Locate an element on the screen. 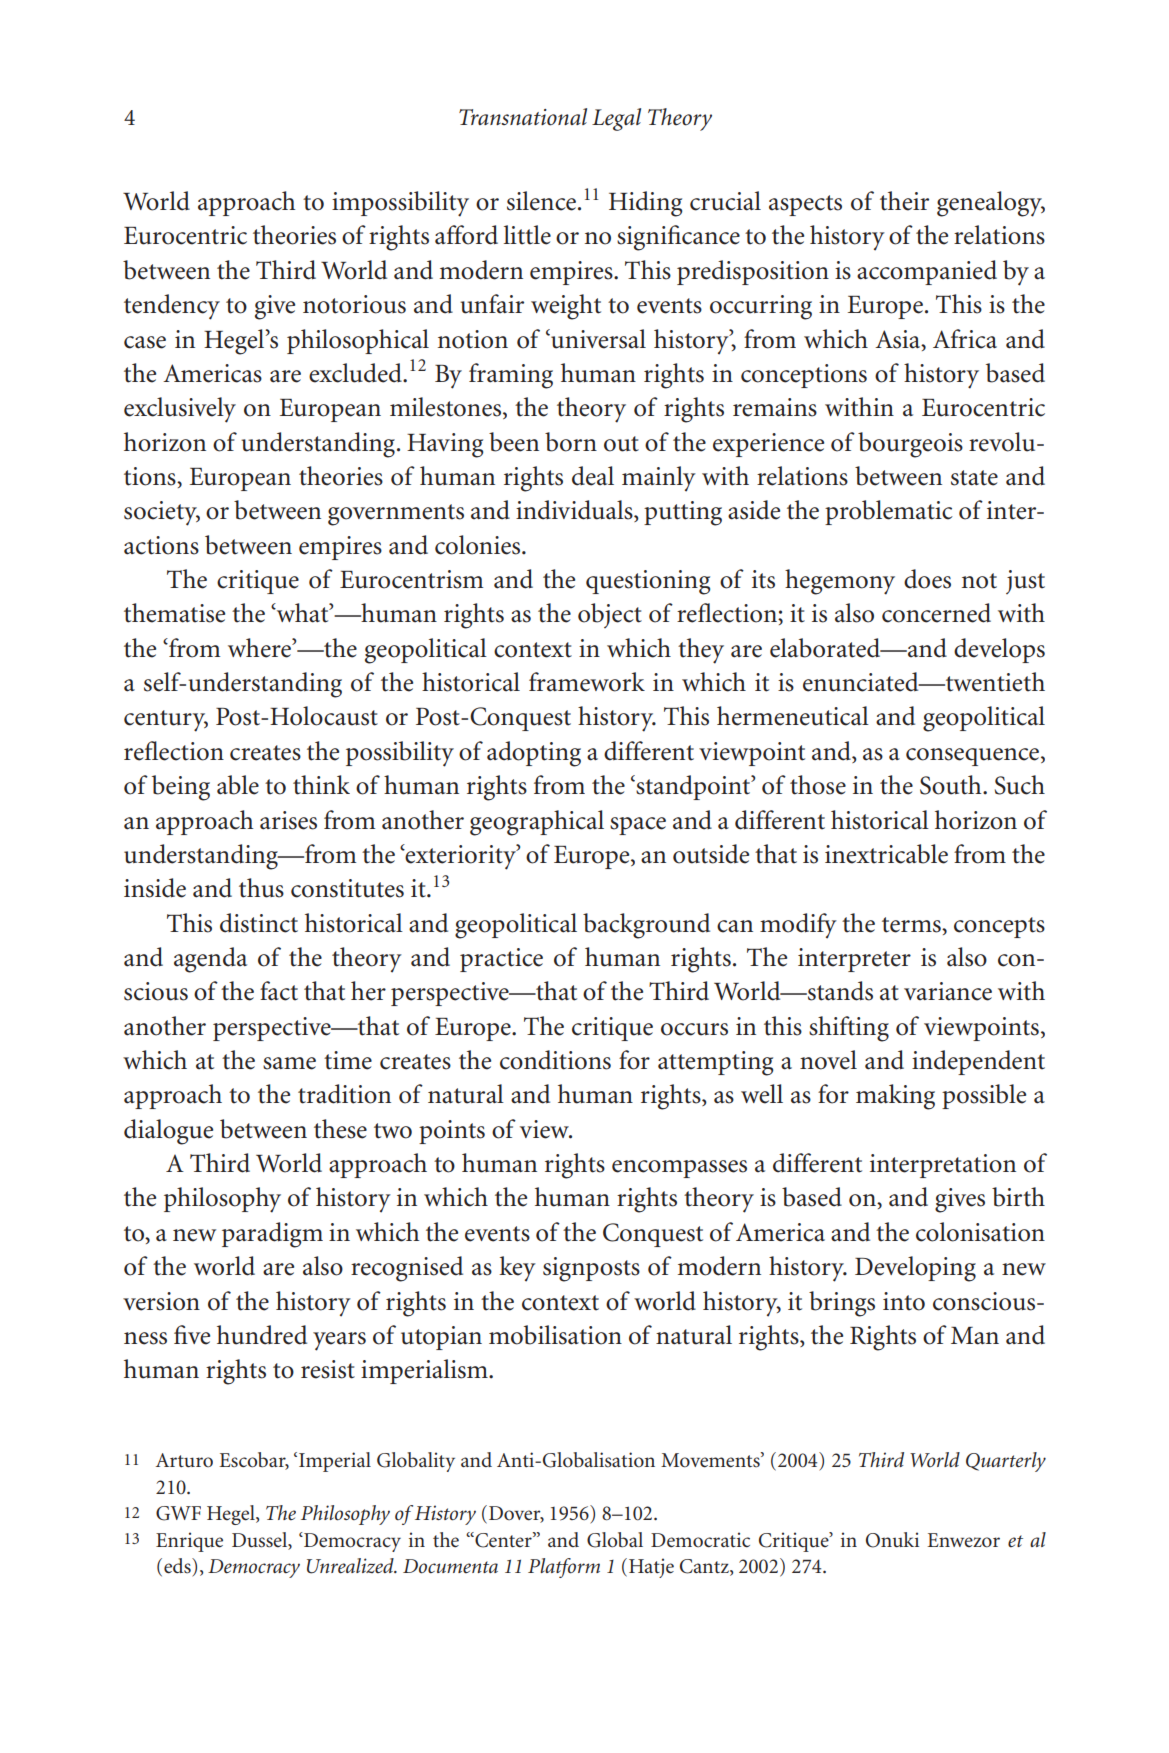  individuals is located at coordinates (575, 511).
